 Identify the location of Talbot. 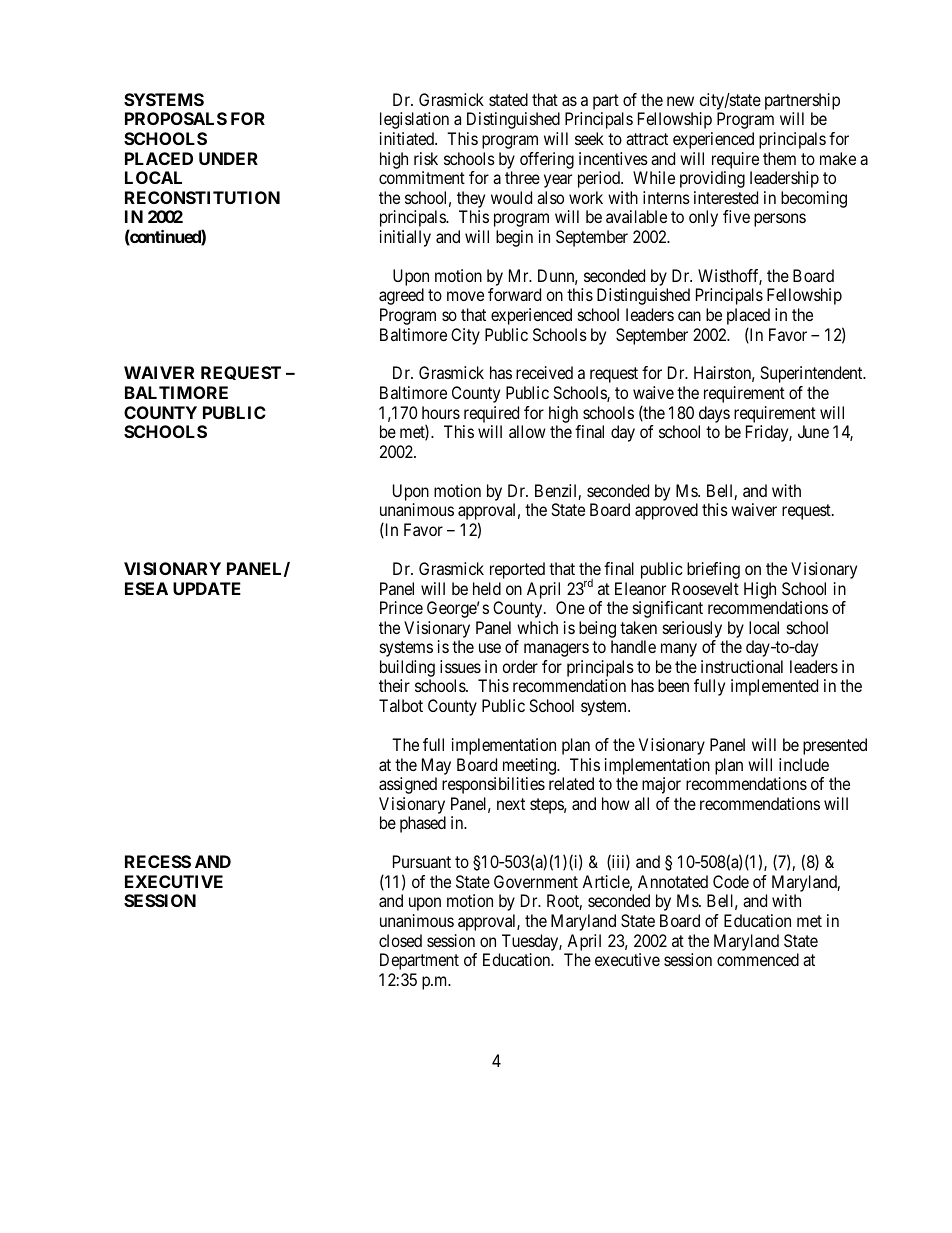
(401, 705).
